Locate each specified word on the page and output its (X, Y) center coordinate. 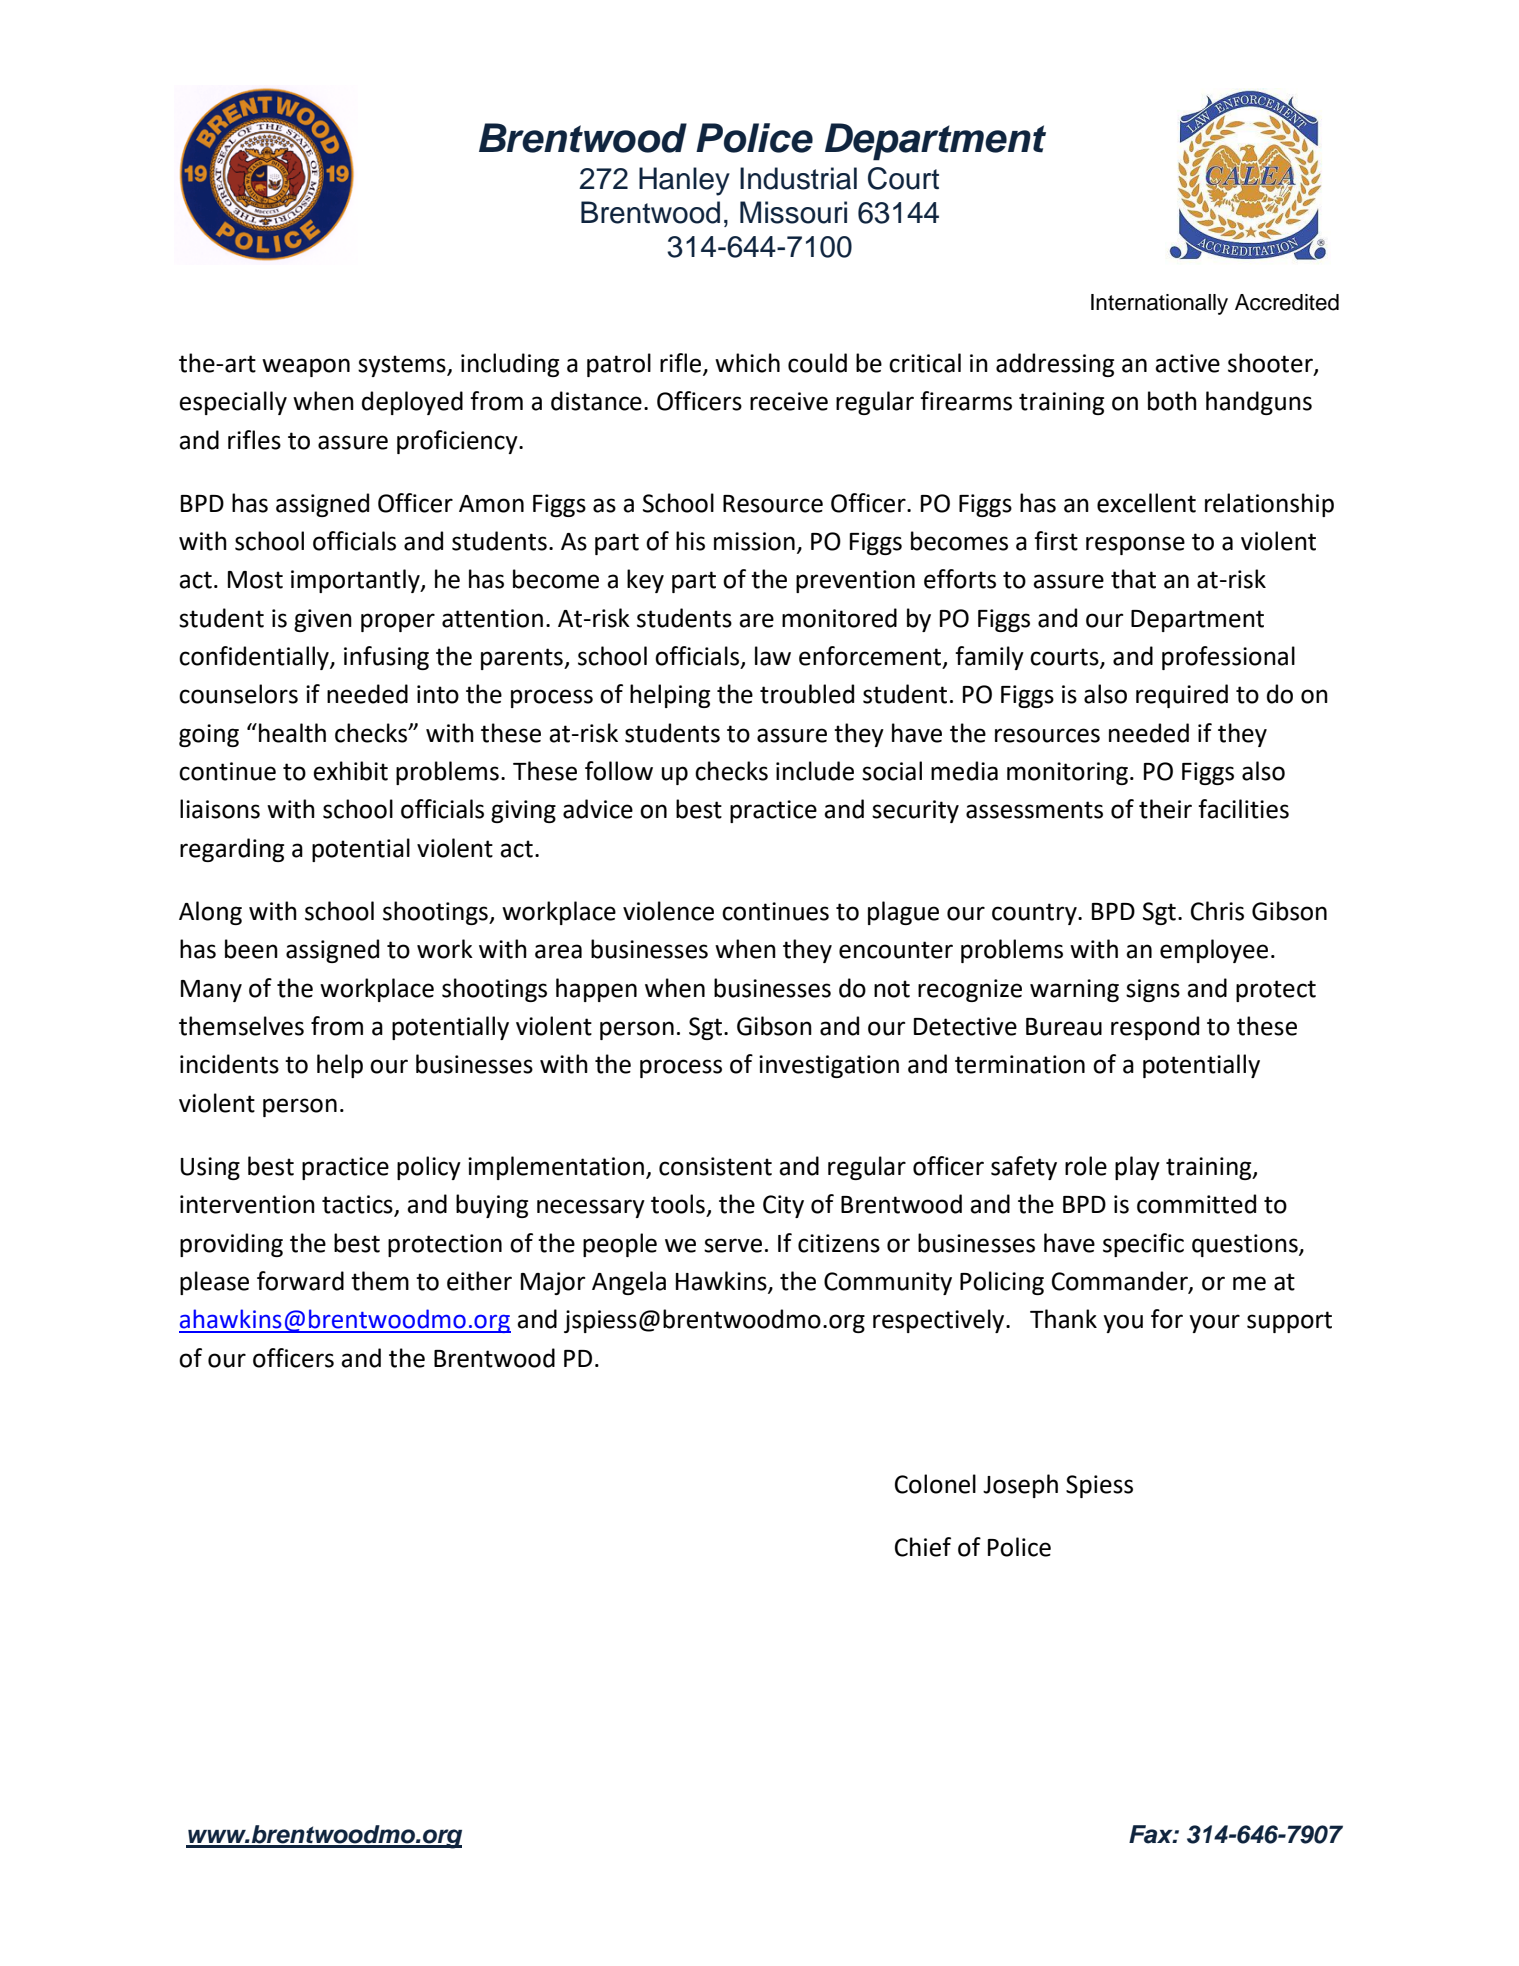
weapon (306, 367)
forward (300, 1281)
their (1165, 809)
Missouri (793, 212)
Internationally (1159, 304)
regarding (232, 850)
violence (668, 911)
